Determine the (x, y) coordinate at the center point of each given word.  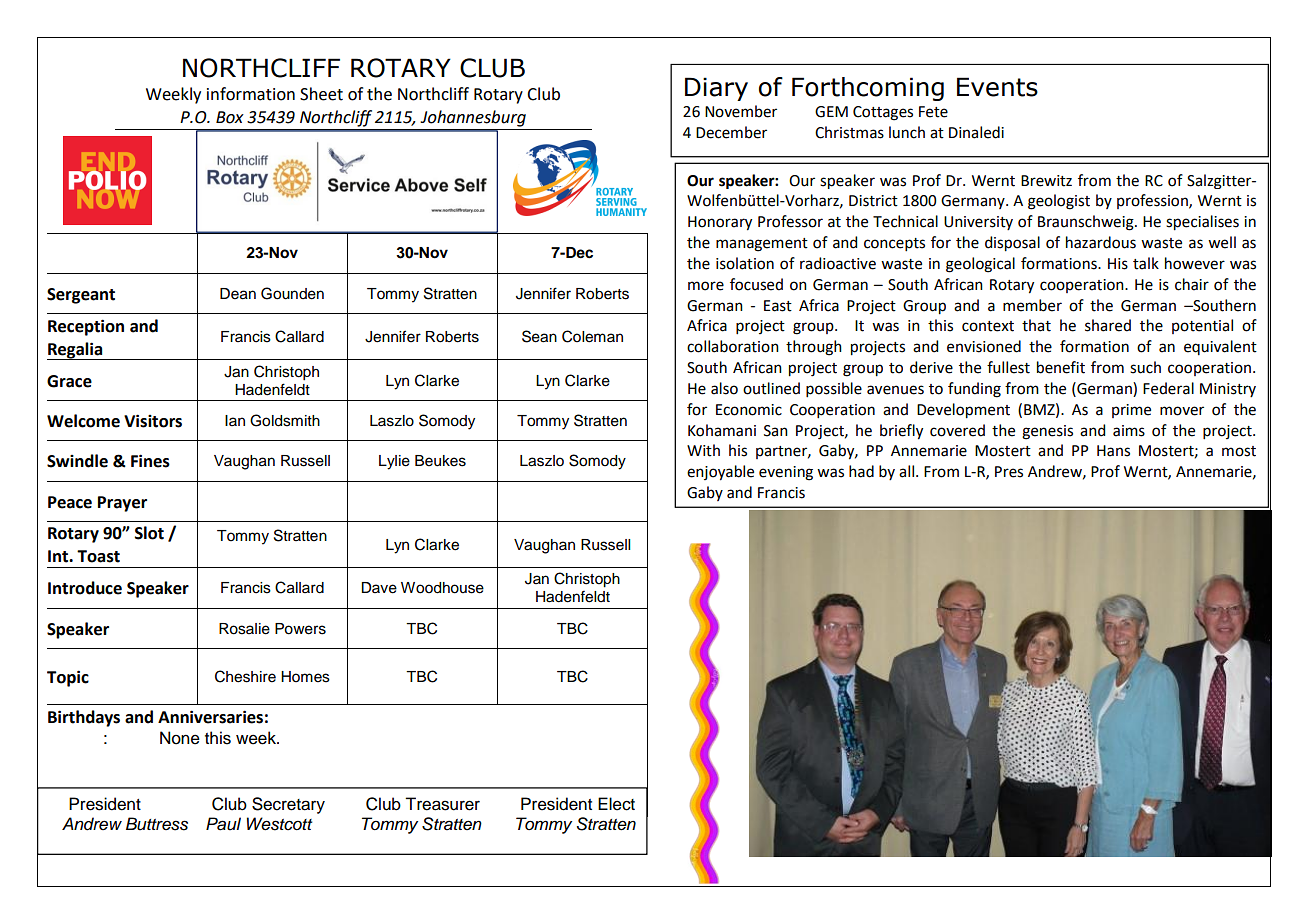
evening (786, 473)
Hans (1113, 451)
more (706, 286)
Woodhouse (442, 588)
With (703, 450)
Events (997, 87)
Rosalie (244, 629)
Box (230, 117)
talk (1146, 263)
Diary (716, 89)
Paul (223, 824)
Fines (150, 461)
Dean (238, 294)
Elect (616, 804)
